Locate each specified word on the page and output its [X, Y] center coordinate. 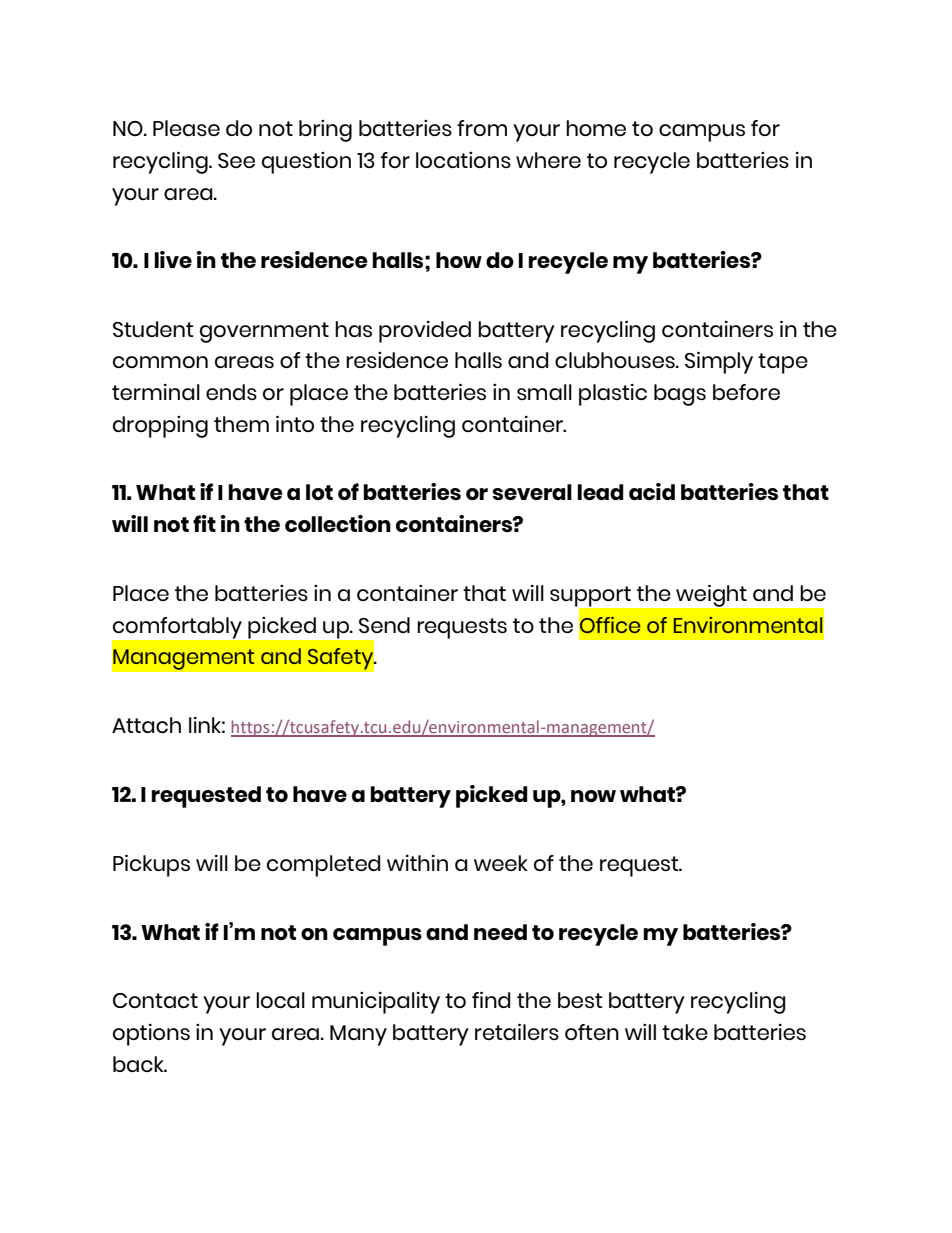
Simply [719, 363]
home [596, 128]
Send [384, 625]
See [236, 160]
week [501, 863]
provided [425, 332]
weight [711, 596]
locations [463, 160]
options [151, 1035]
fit [204, 523]
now [593, 796]
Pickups [151, 866]
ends [231, 392]
